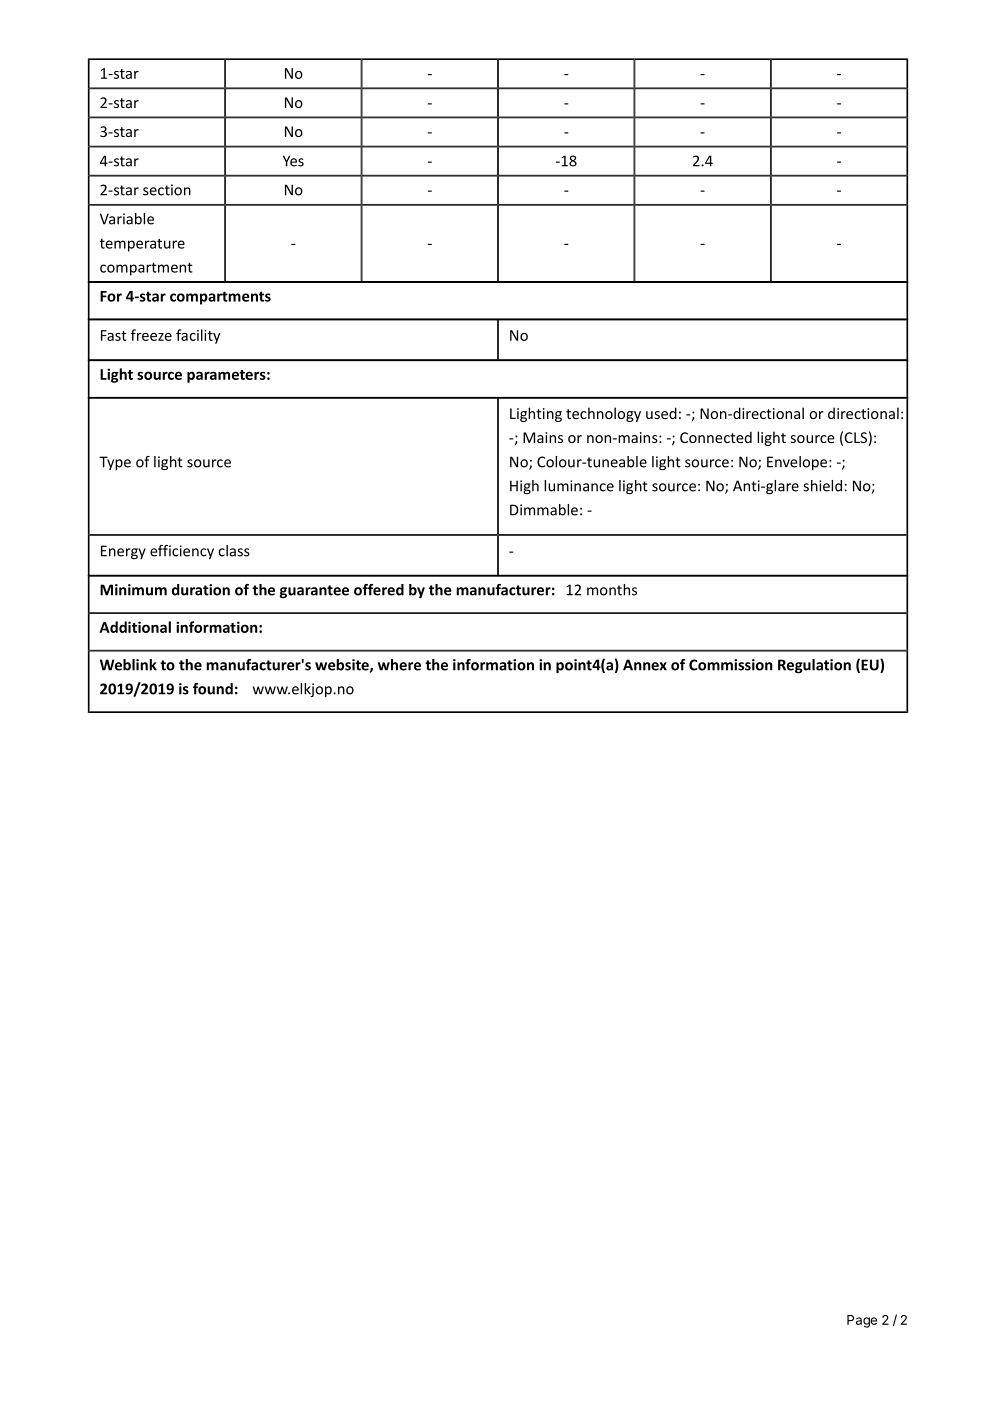  What do you see at coordinates (814, 666) in the image?
I see `Regulation` at bounding box center [814, 666].
